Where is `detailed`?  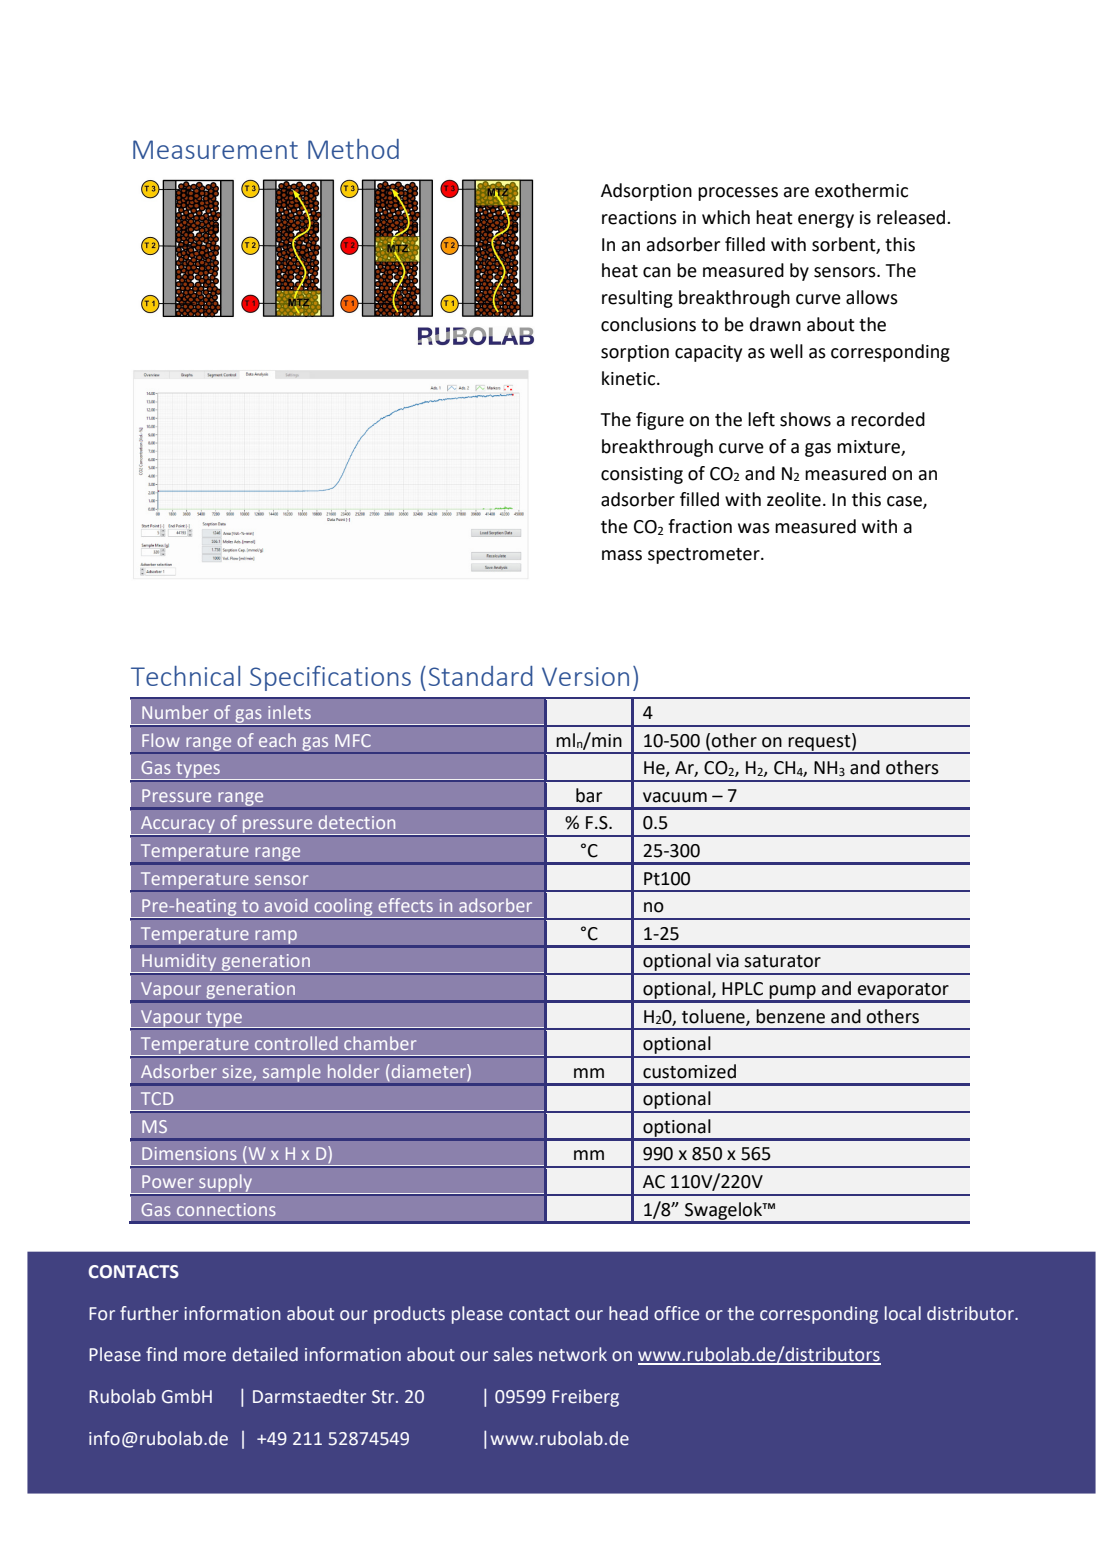
detailed is located at coordinates (265, 1354).
